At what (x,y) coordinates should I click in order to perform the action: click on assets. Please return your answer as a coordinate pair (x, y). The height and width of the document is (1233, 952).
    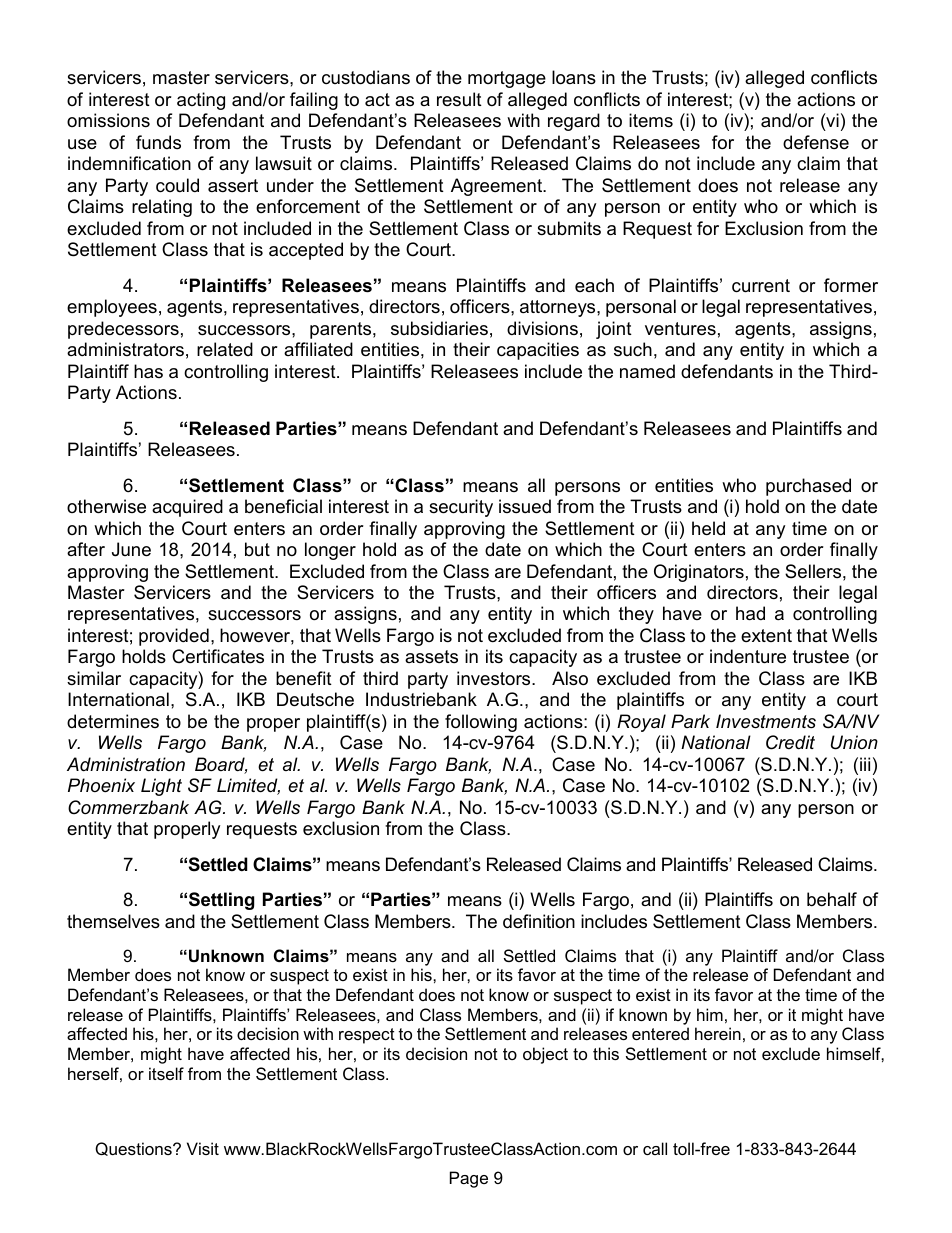
    Looking at the image, I should click on (431, 657).
